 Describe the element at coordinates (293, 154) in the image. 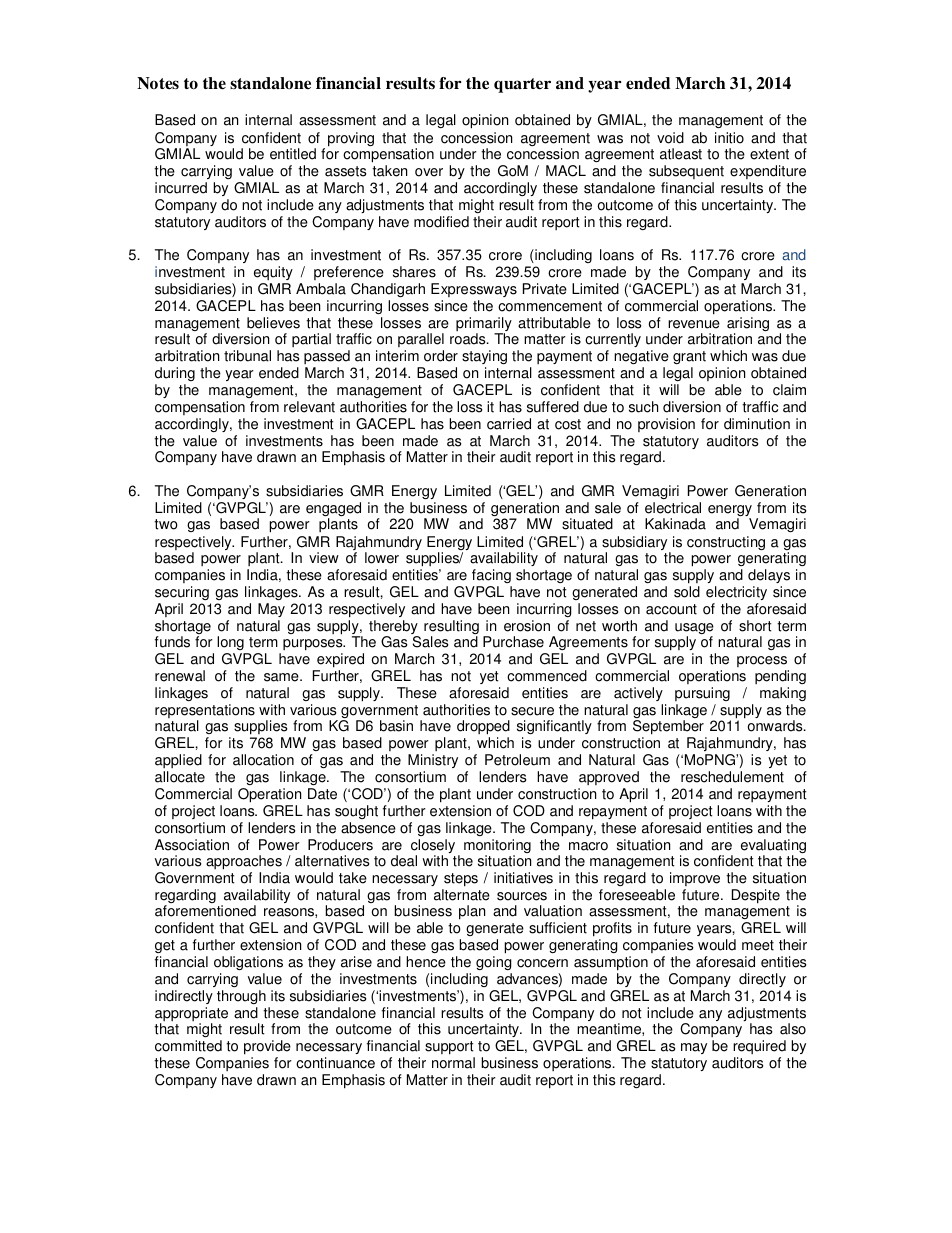

I see `entitled` at that location.
